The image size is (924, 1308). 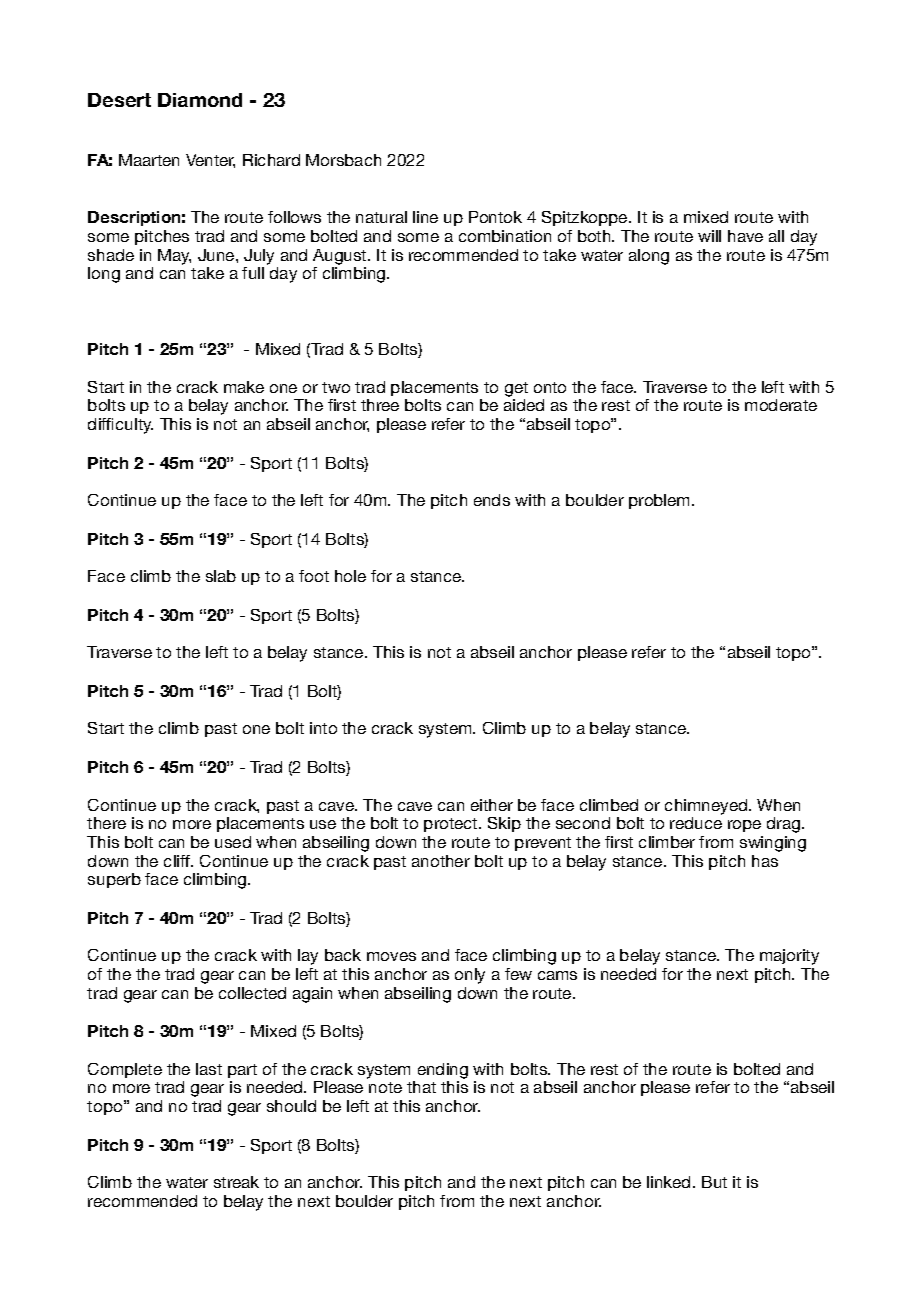 What do you see at coordinates (236, 1182) in the screenshot?
I see `streak` at bounding box center [236, 1182].
